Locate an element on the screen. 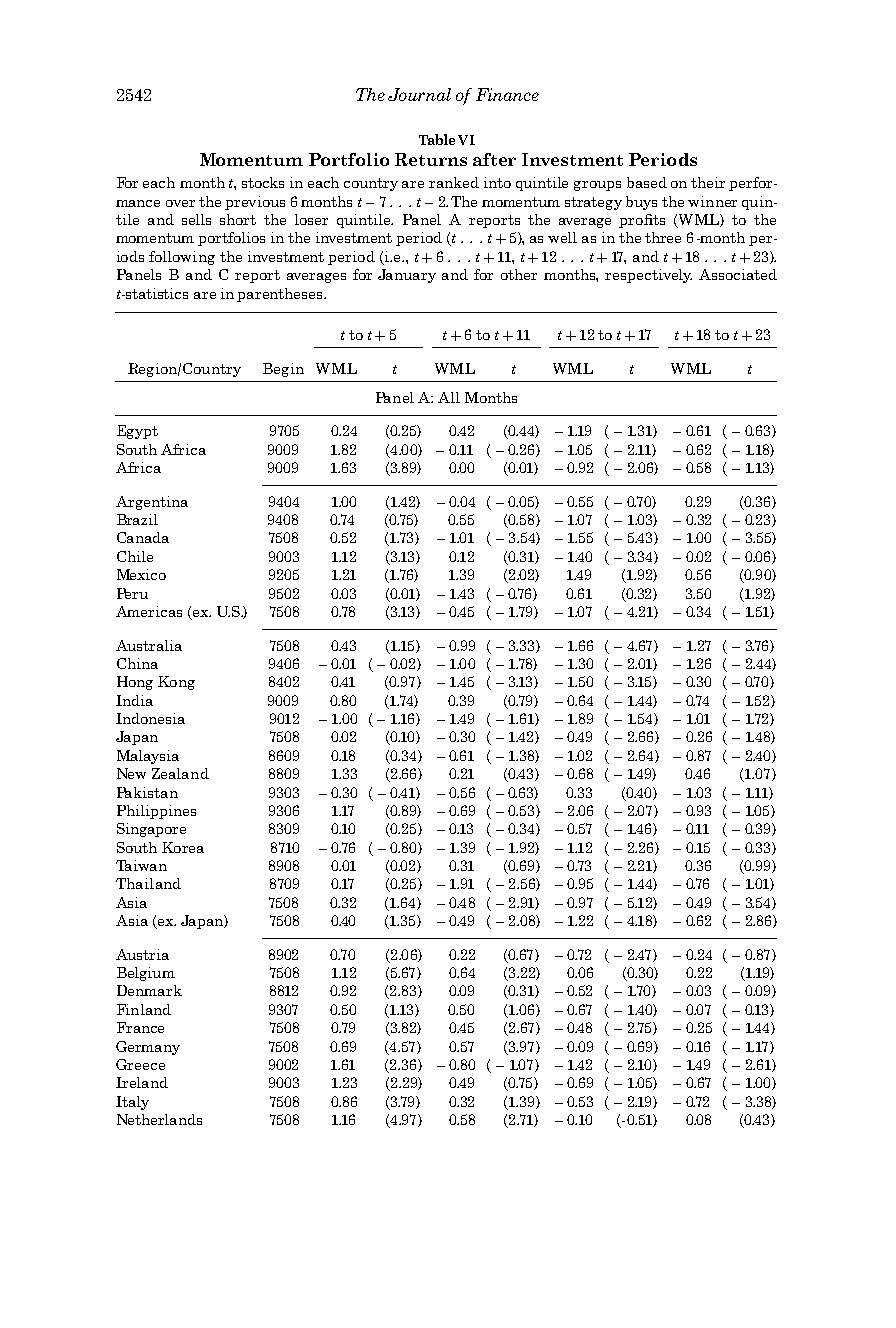 The width and height of the screenshot is (896, 1328). Journal is located at coordinates (419, 94).
